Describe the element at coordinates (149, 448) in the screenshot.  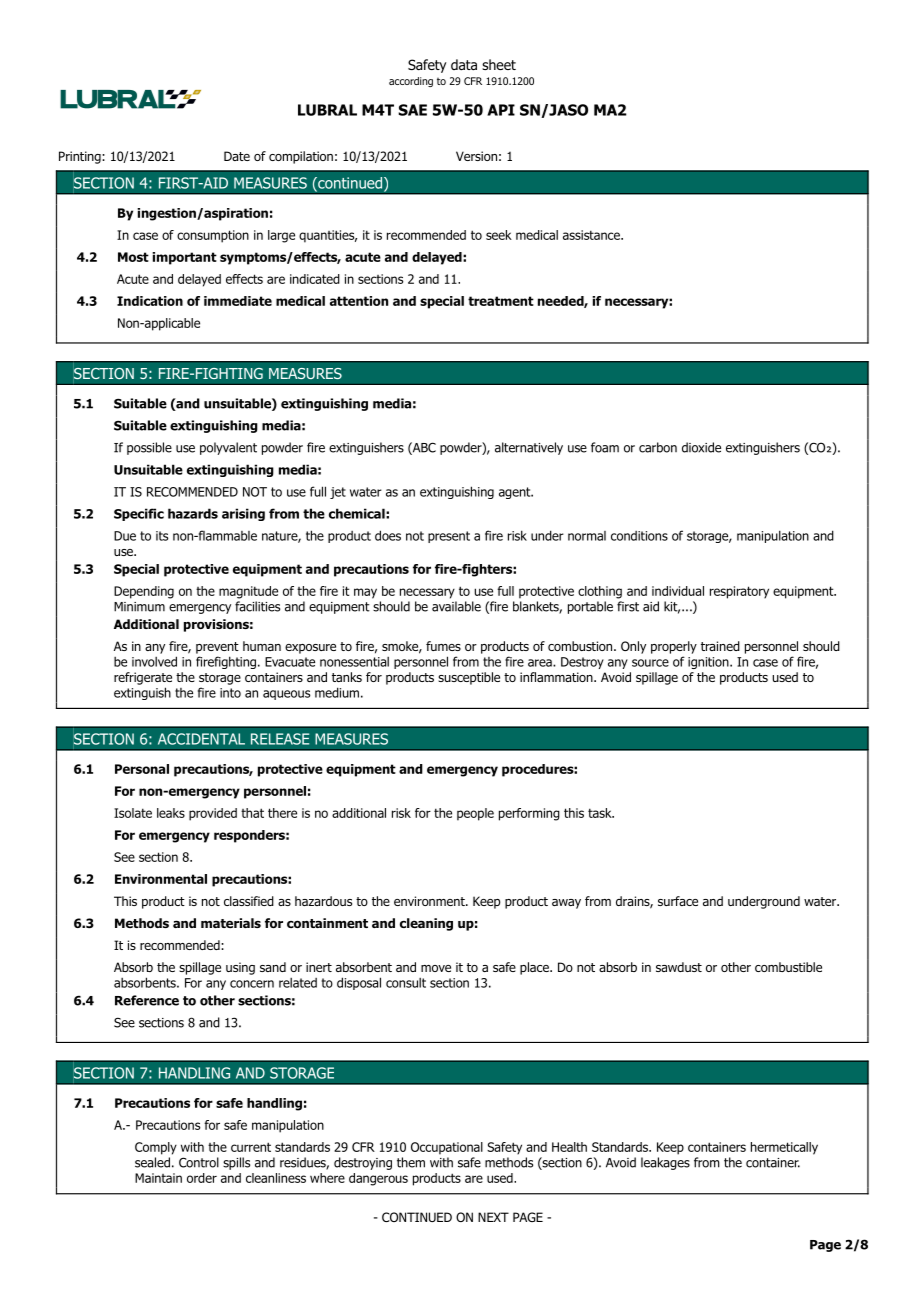
I see `possible` at that location.
